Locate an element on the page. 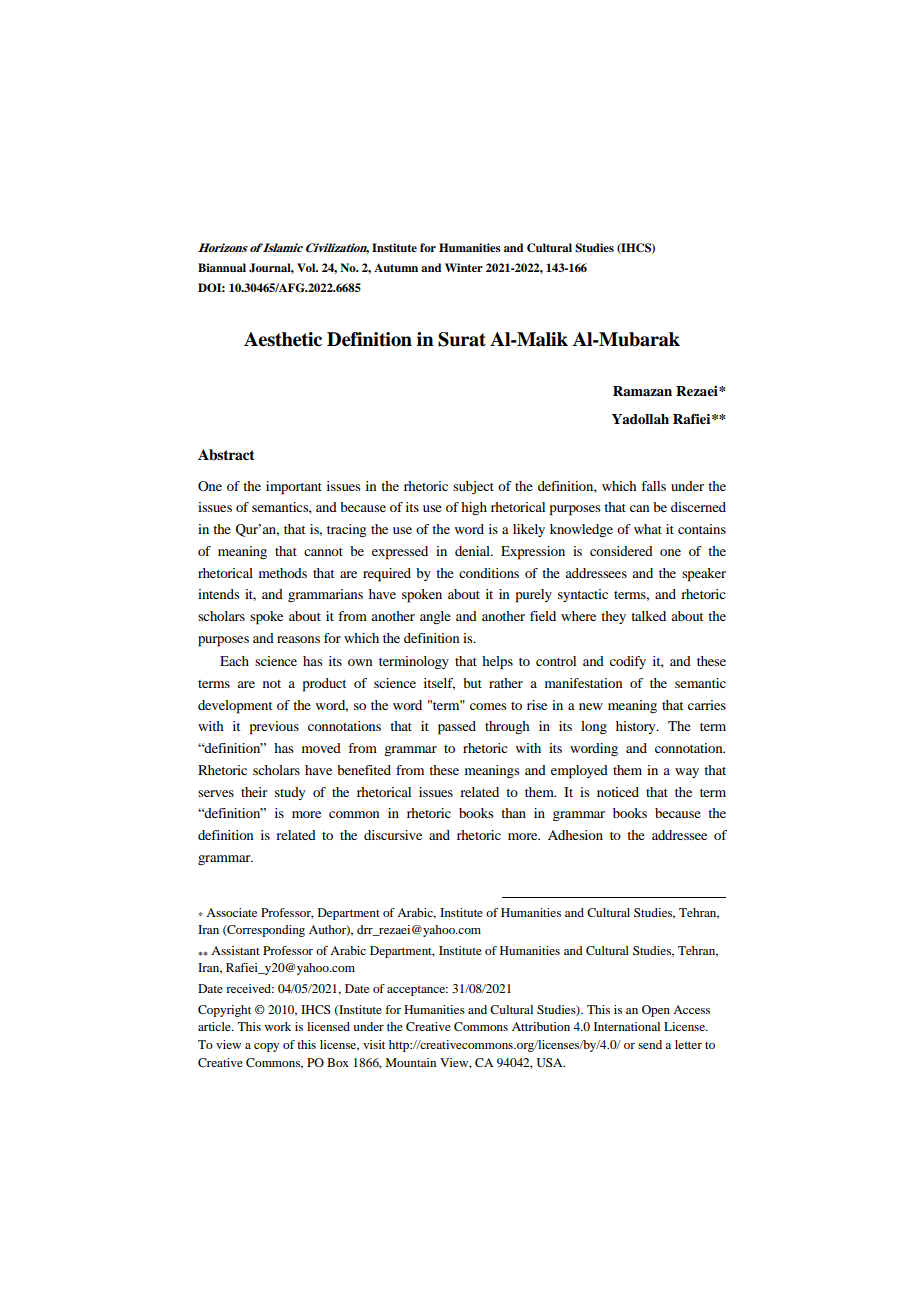 This document has width=924, height=1308. work is located at coordinates (277, 1026).
